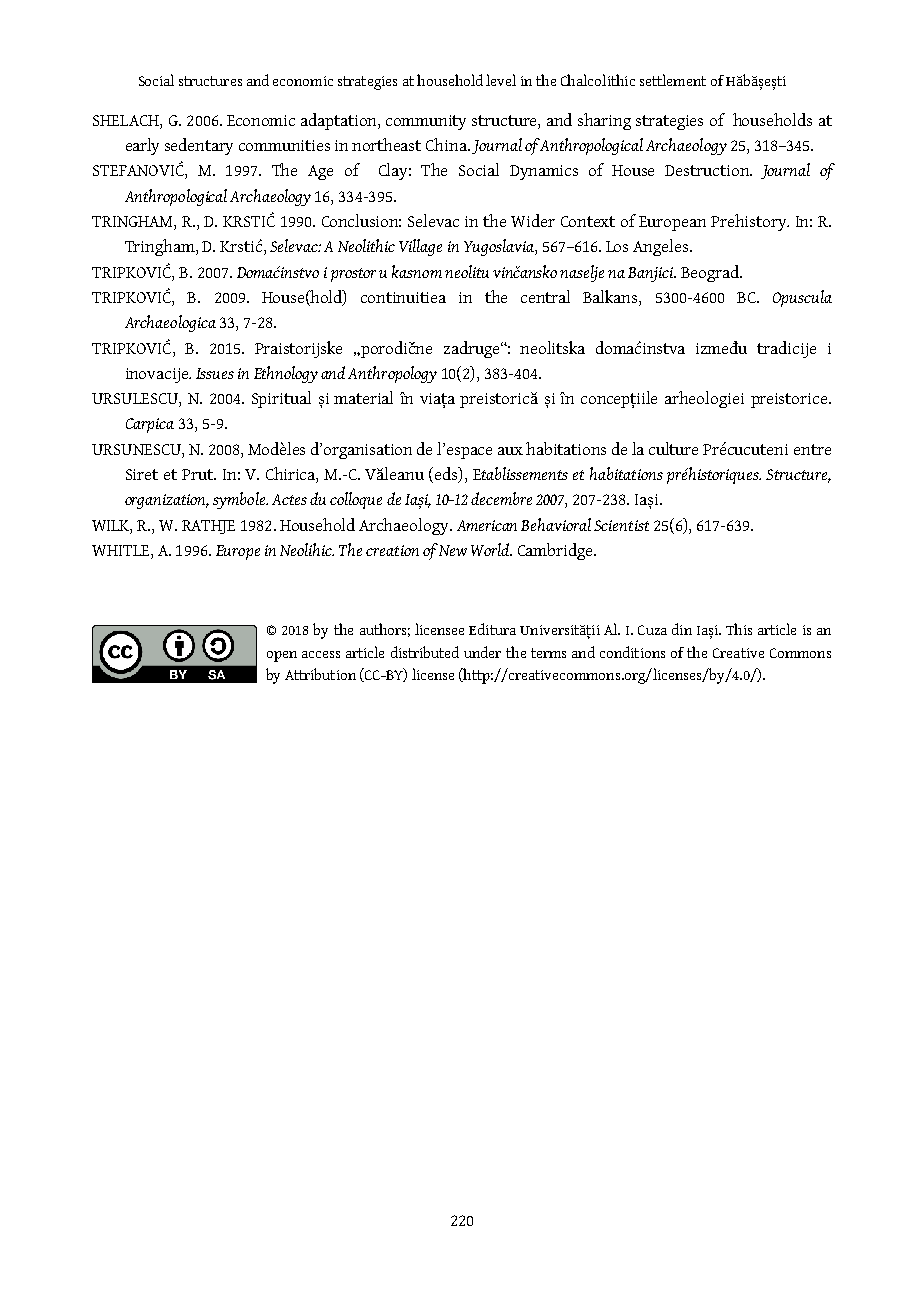  I want to click on Anthropology, so click(392, 374).
